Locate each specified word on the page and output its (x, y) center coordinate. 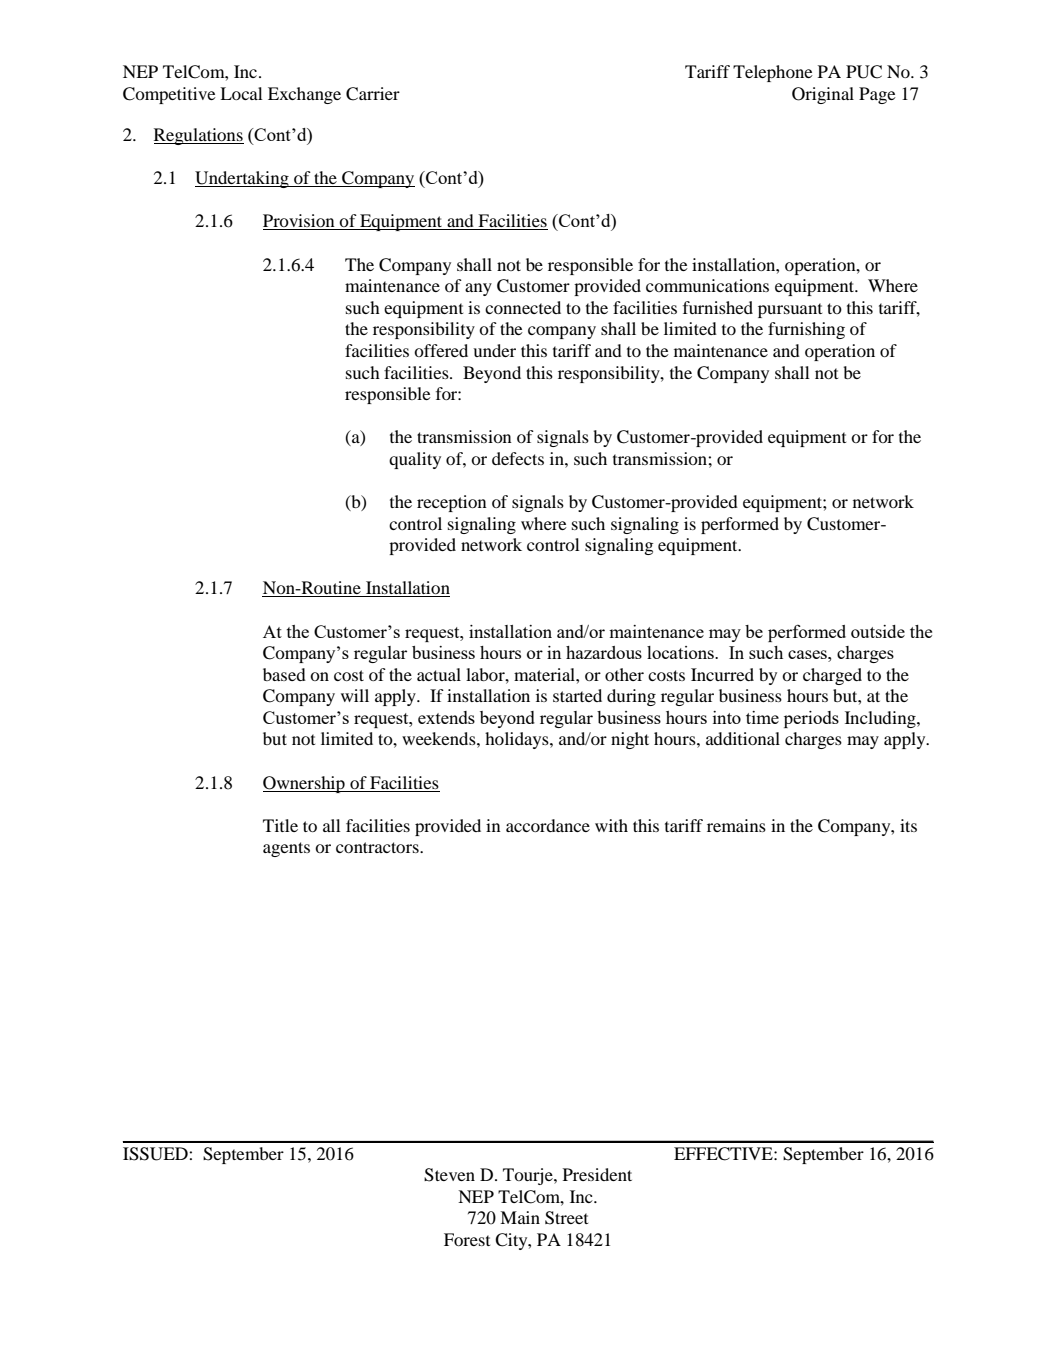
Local (241, 93)
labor (486, 674)
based (284, 674)
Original (823, 95)
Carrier (373, 94)
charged (832, 676)
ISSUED (156, 1154)
